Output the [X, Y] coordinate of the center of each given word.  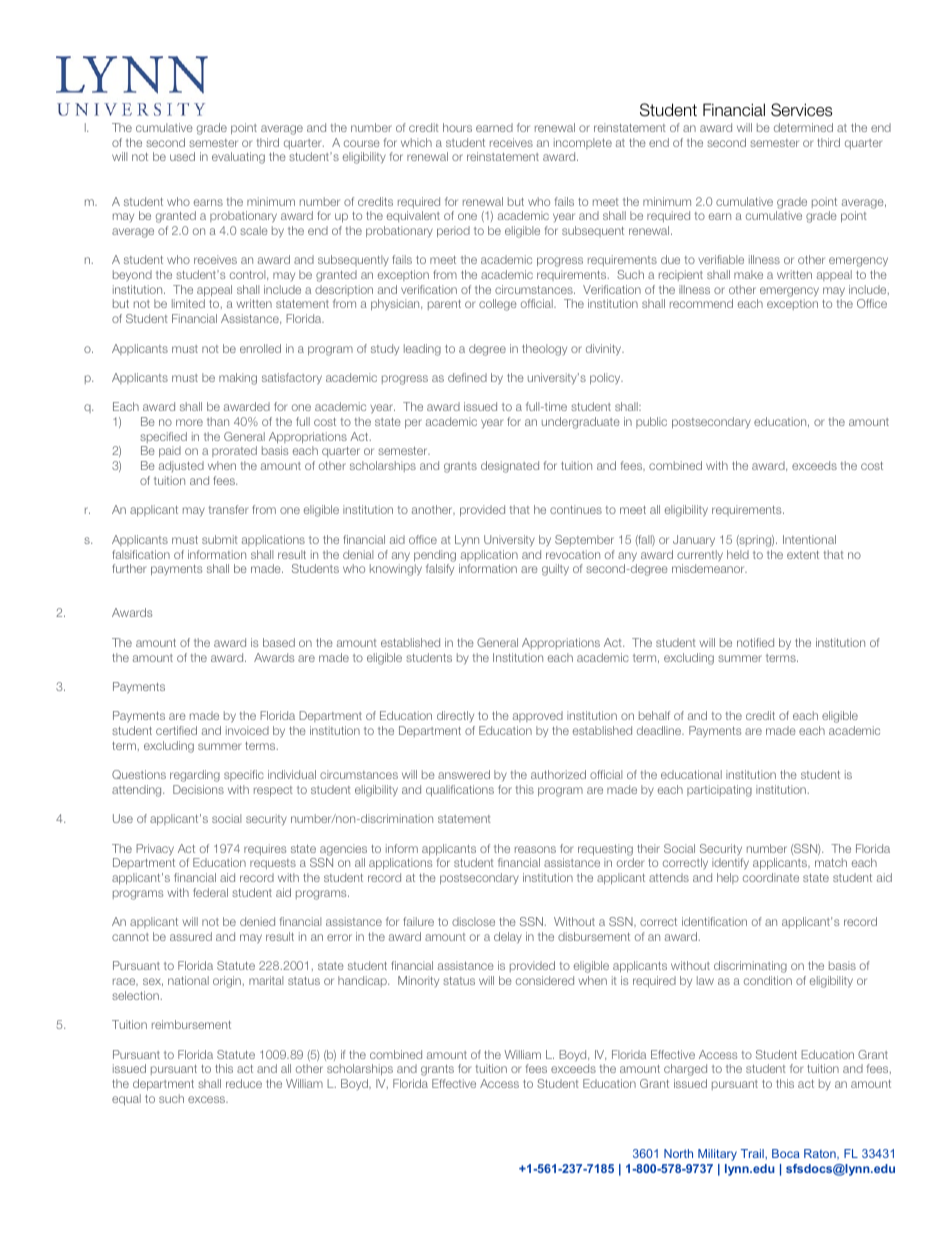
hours [457, 127]
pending [435, 556]
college [498, 305]
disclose [473, 921]
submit [220, 539]
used [182, 156]
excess [208, 1099]
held [738, 554]
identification [714, 921]
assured [191, 936]
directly [455, 716]
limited [188, 303]
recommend [701, 303]
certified [176, 730]
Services [801, 110]
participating [719, 791]
